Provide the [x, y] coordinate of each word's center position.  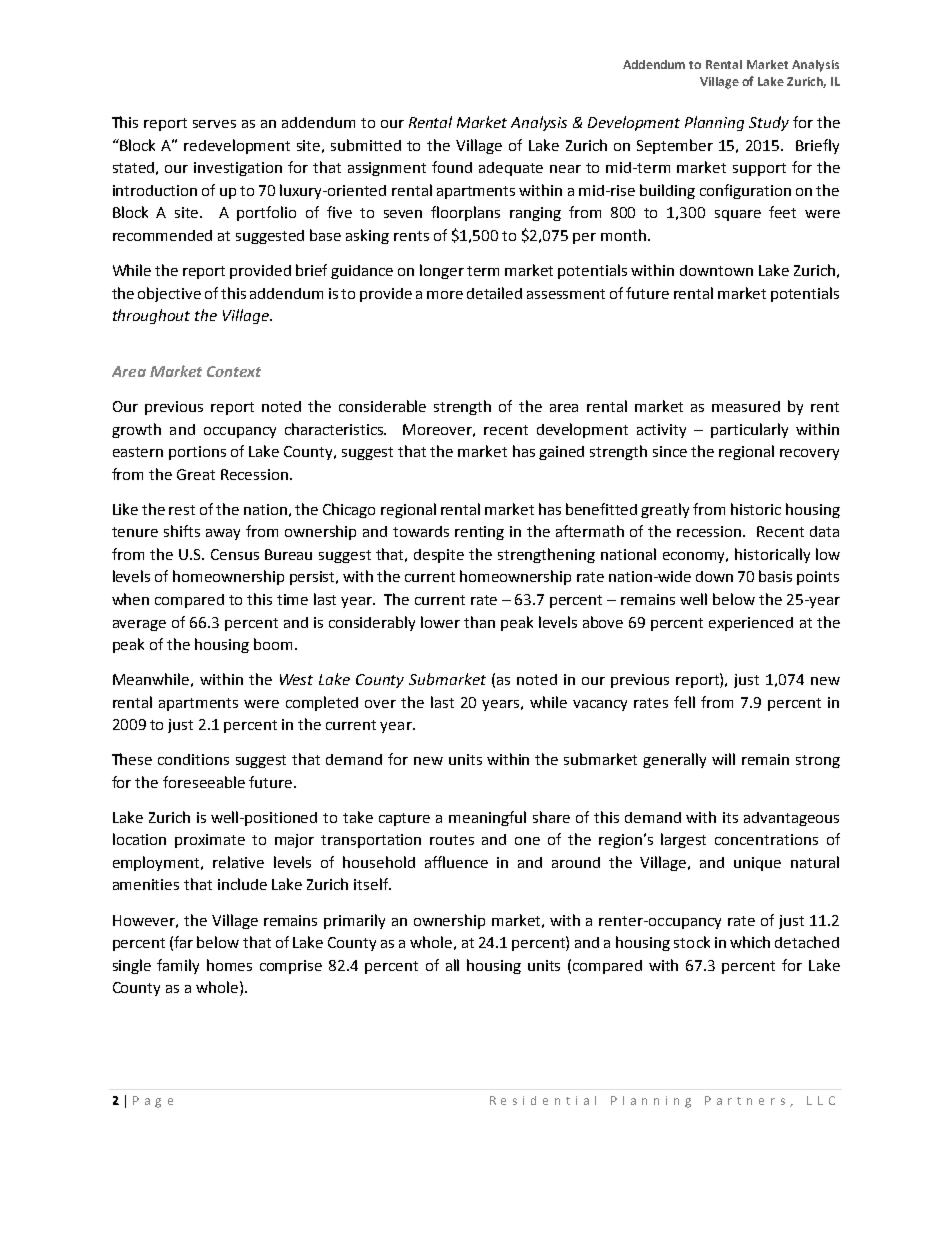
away [223, 534]
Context [234, 371]
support [759, 169]
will [723, 759]
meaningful [487, 818]
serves [214, 124]
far [183, 942]
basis [775, 576]
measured [746, 406]
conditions [193, 759]
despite [439, 556]
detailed [494, 293]
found [452, 167]
